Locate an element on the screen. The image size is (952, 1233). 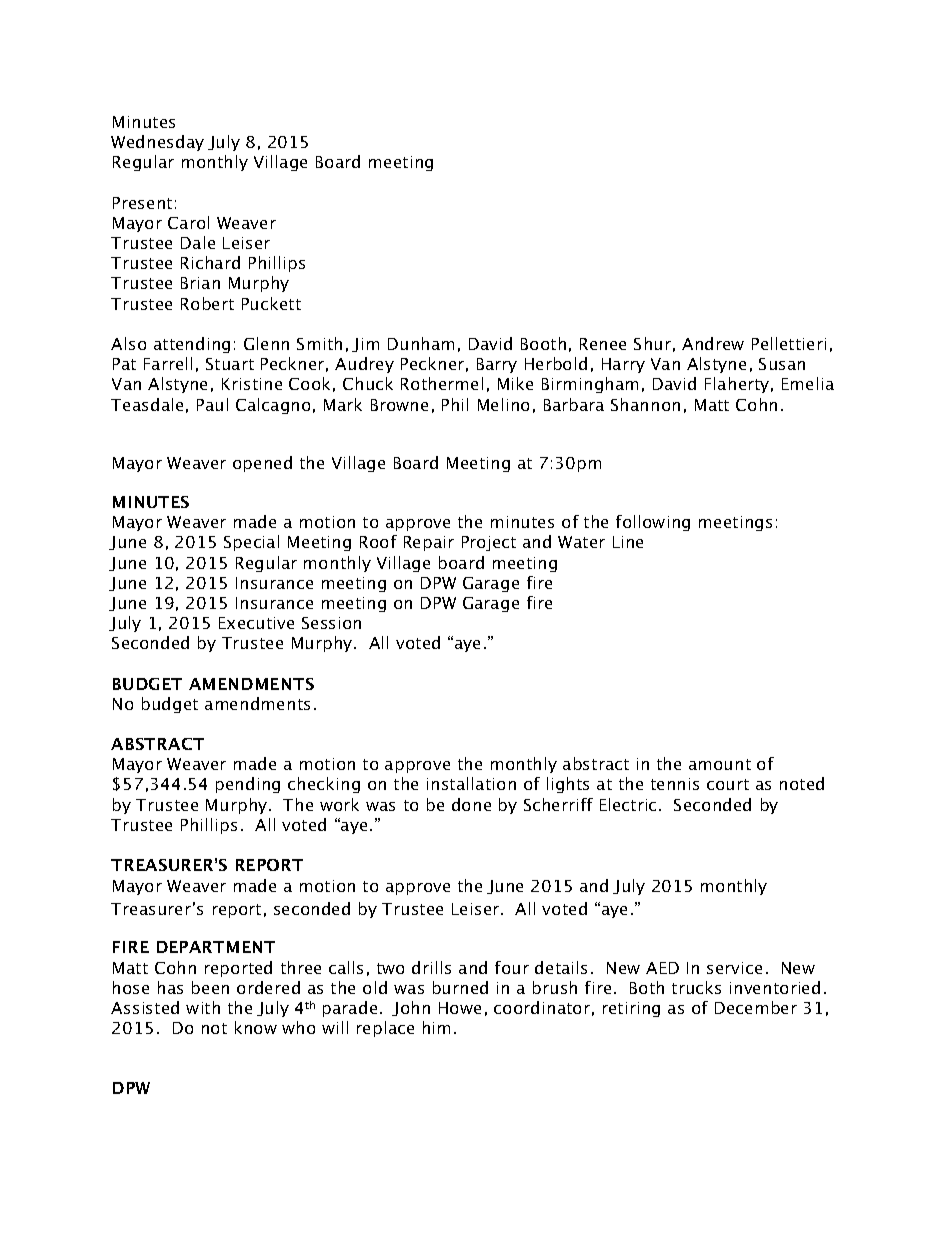
with is located at coordinates (203, 1007).
